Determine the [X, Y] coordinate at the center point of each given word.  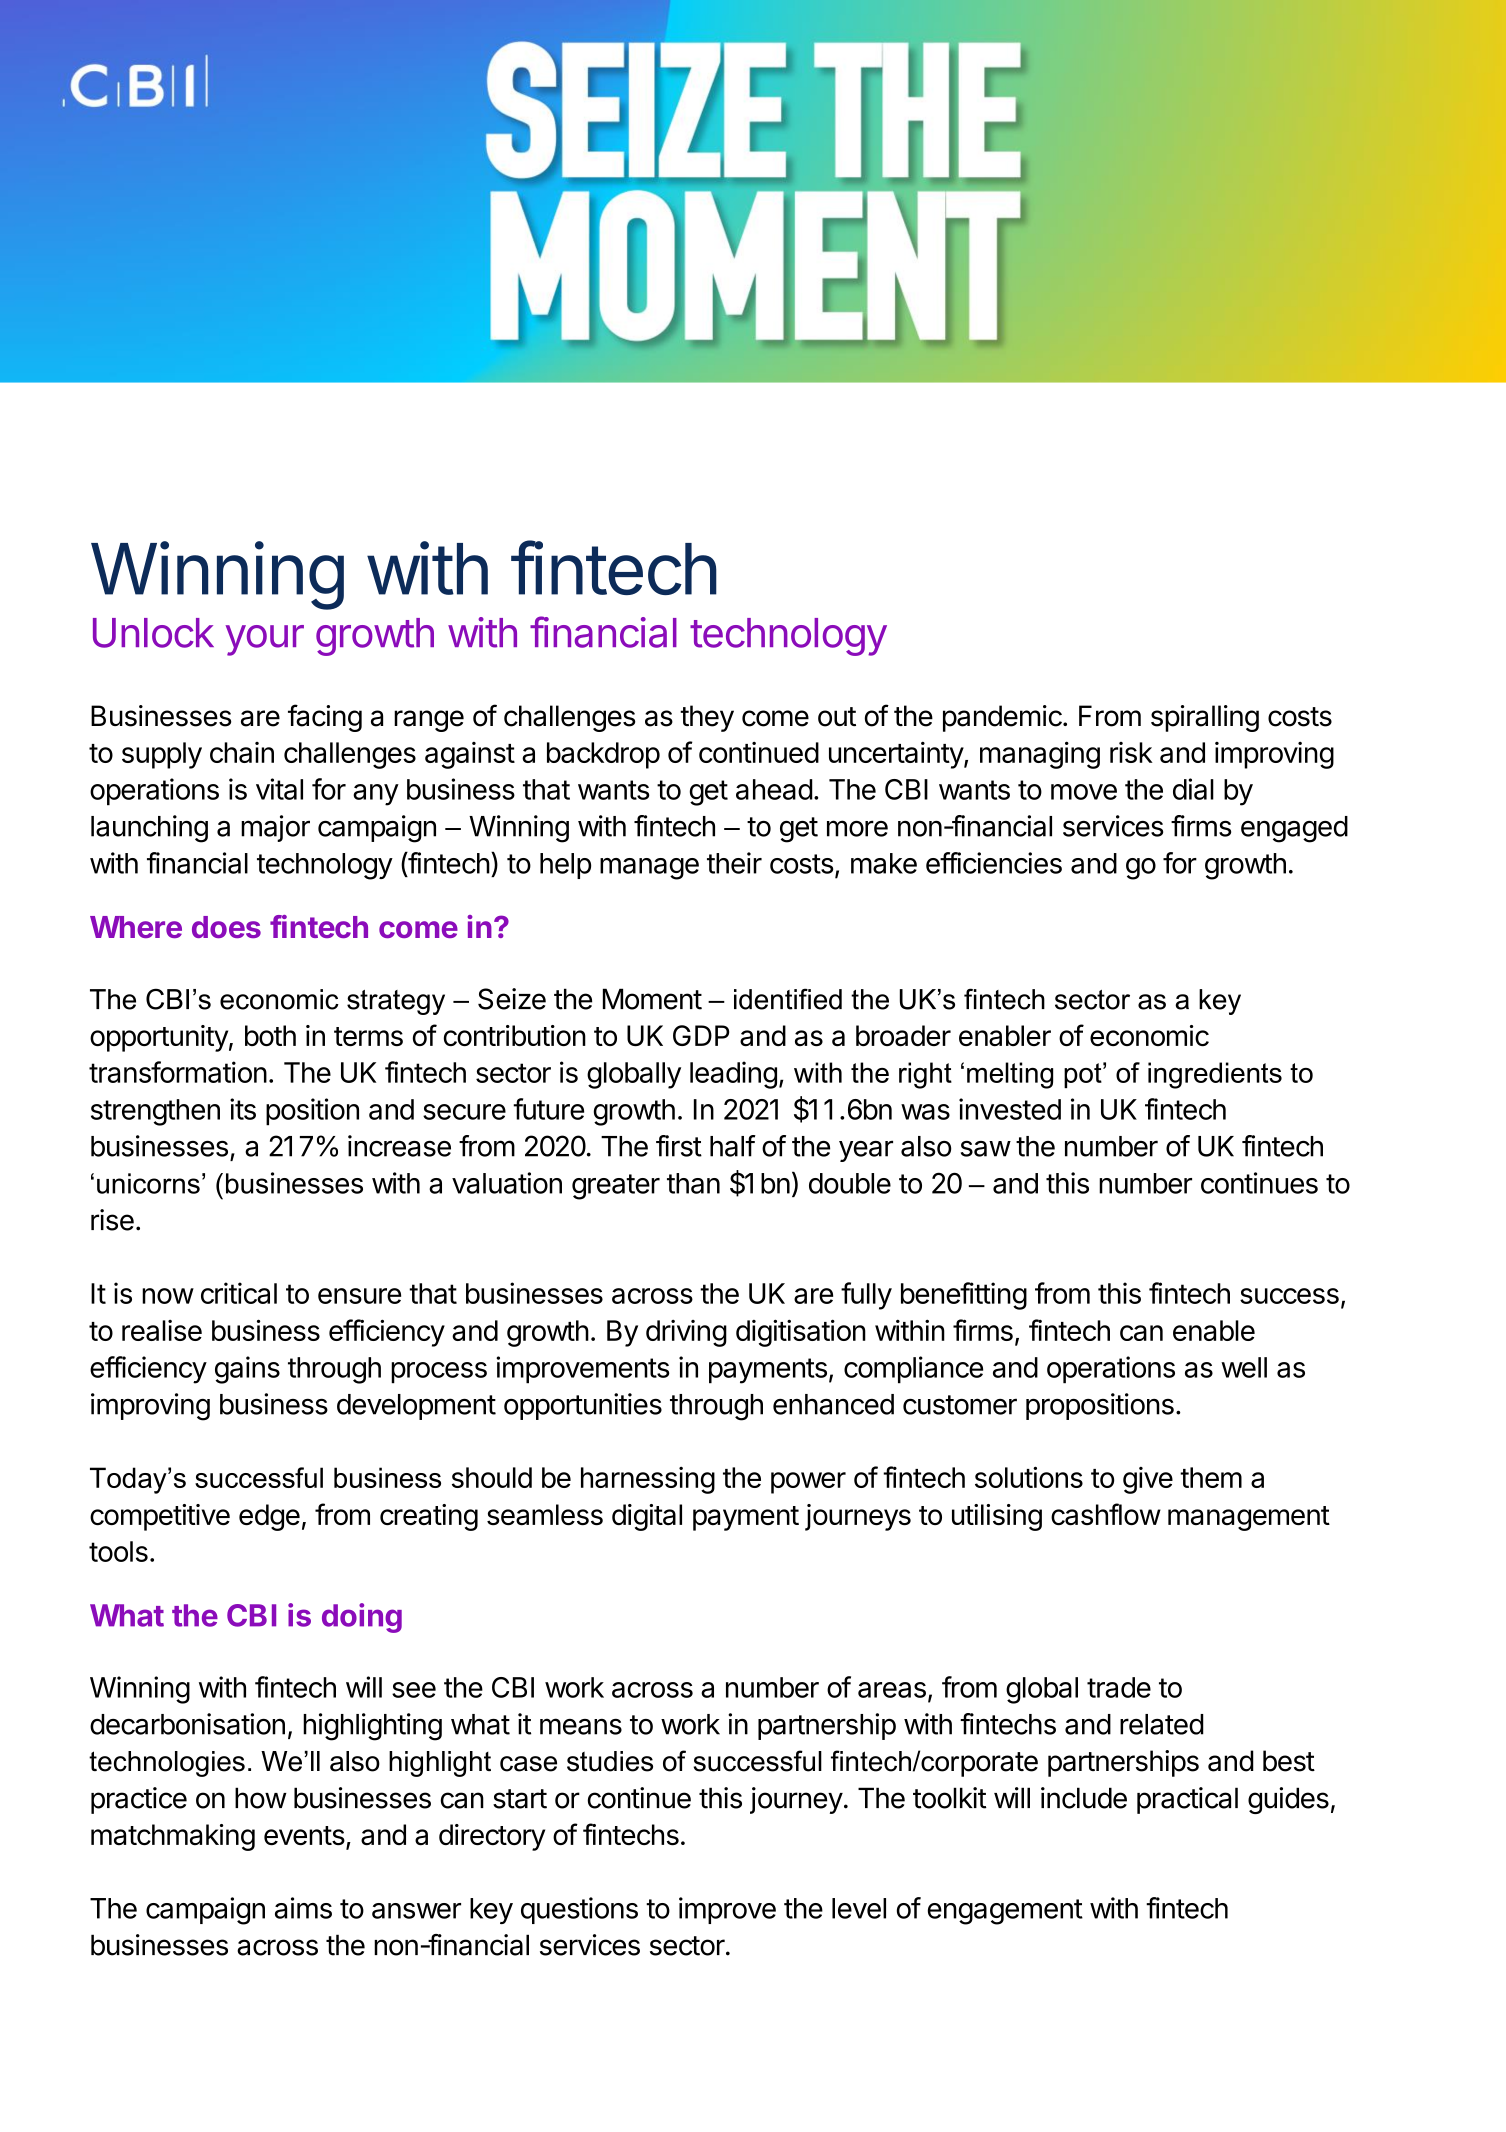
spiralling [1205, 718]
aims [303, 1908]
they [707, 718]
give [1148, 1480]
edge [269, 1517]
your [265, 640]
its [243, 1109]
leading [733, 1075]
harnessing [648, 1480]
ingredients [1215, 1075]
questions [579, 1910]
